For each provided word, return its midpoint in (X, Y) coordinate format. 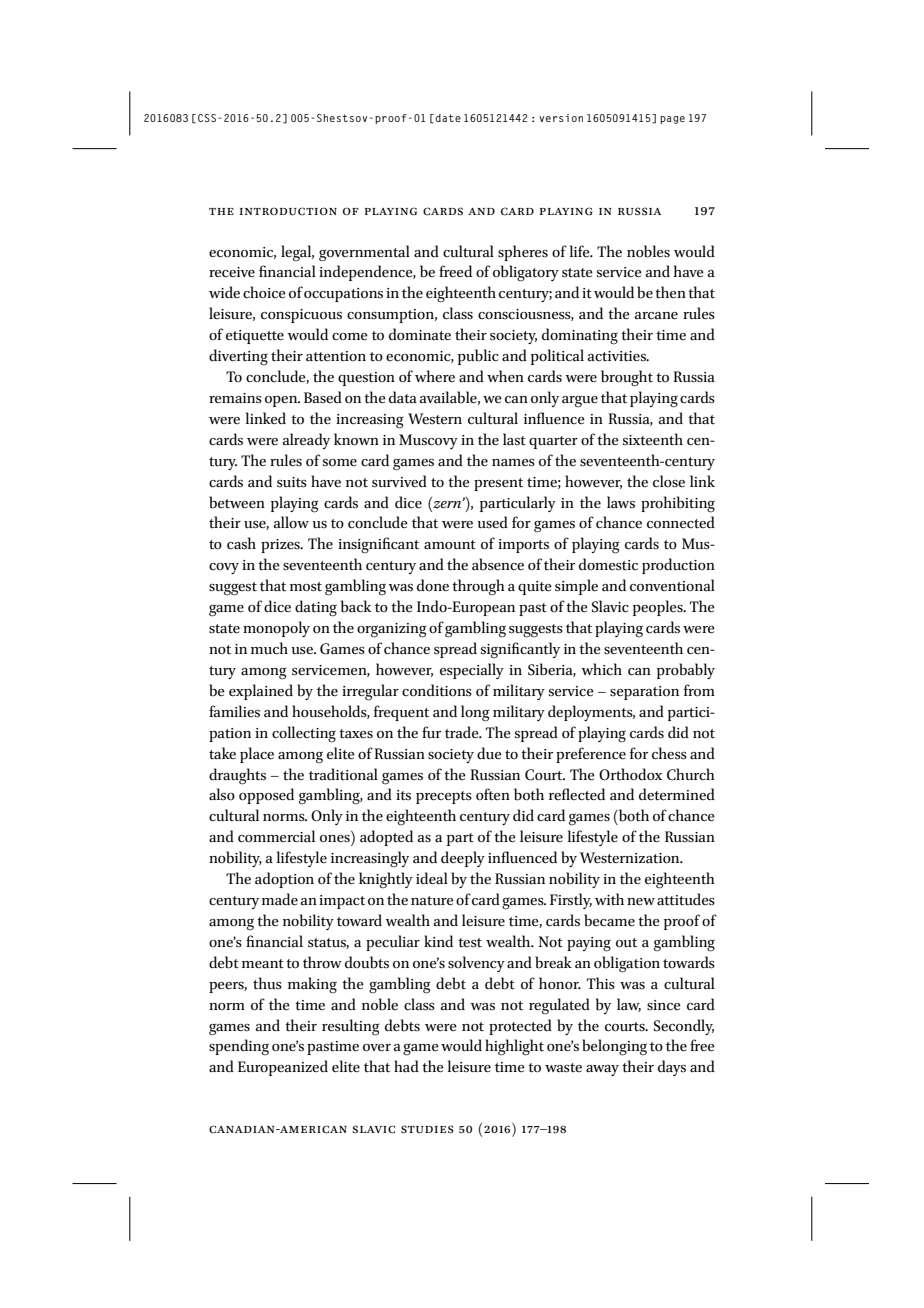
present (498, 484)
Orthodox (630, 774)
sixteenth (653, 439)
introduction (288, 211)
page (672, 120)
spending (239, 1047)
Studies (427, 1129)
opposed (266, 796)
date (448, 118)
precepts (444, 797)
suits (292, 482)
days (672, 1068)
